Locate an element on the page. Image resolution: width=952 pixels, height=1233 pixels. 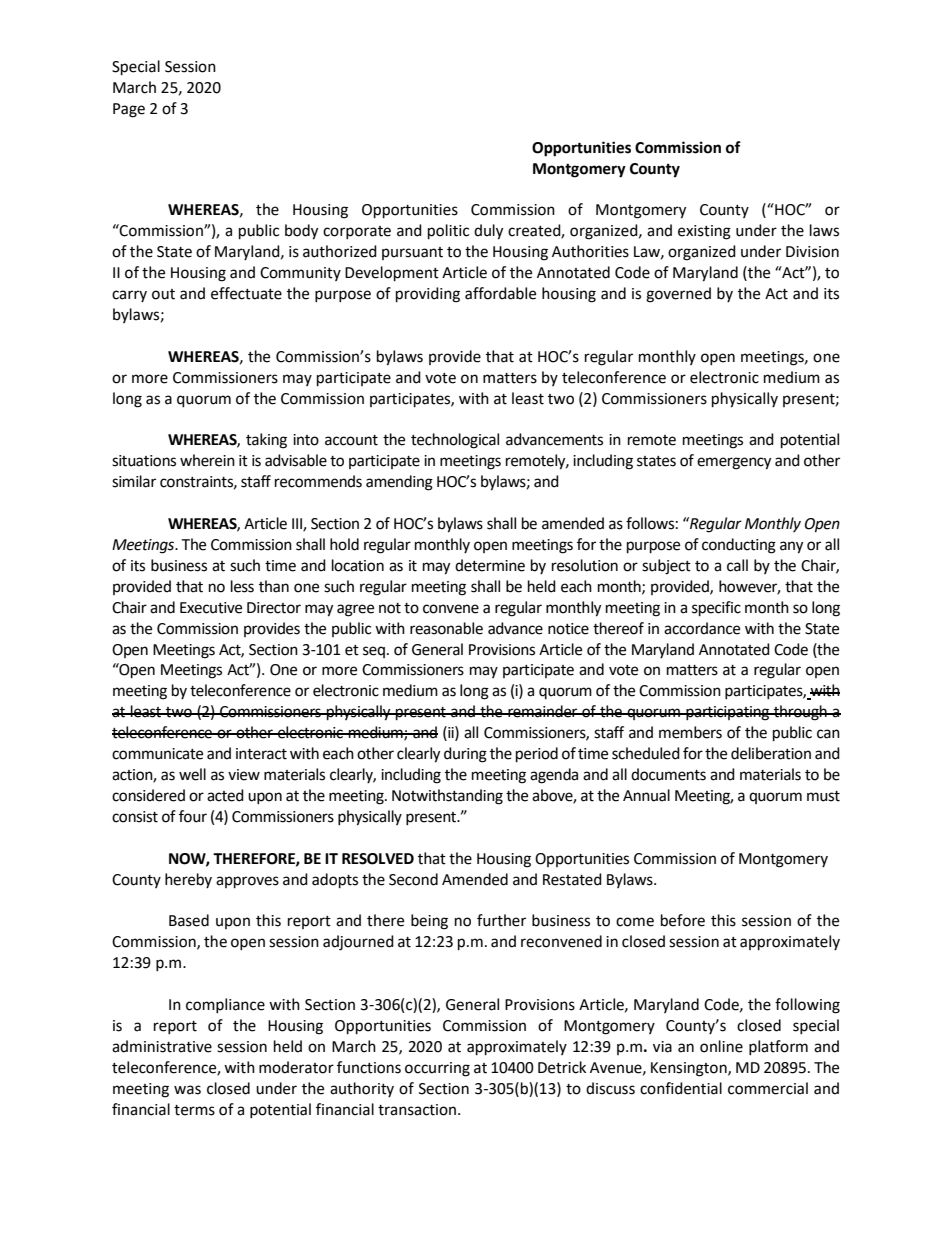
duly is located at coordinates (488, 232).
